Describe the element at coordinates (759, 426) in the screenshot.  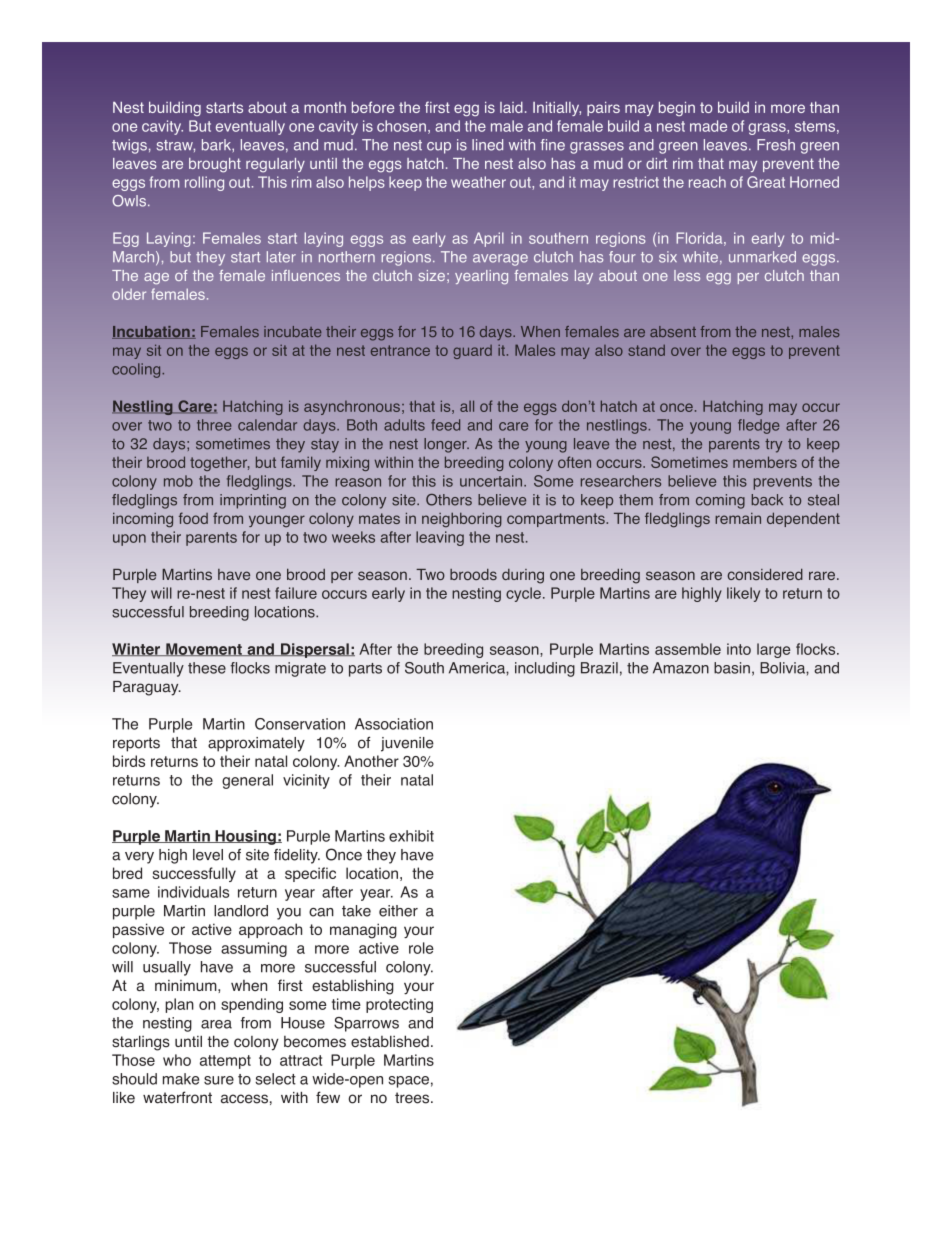
I see `fledge` at that location.
